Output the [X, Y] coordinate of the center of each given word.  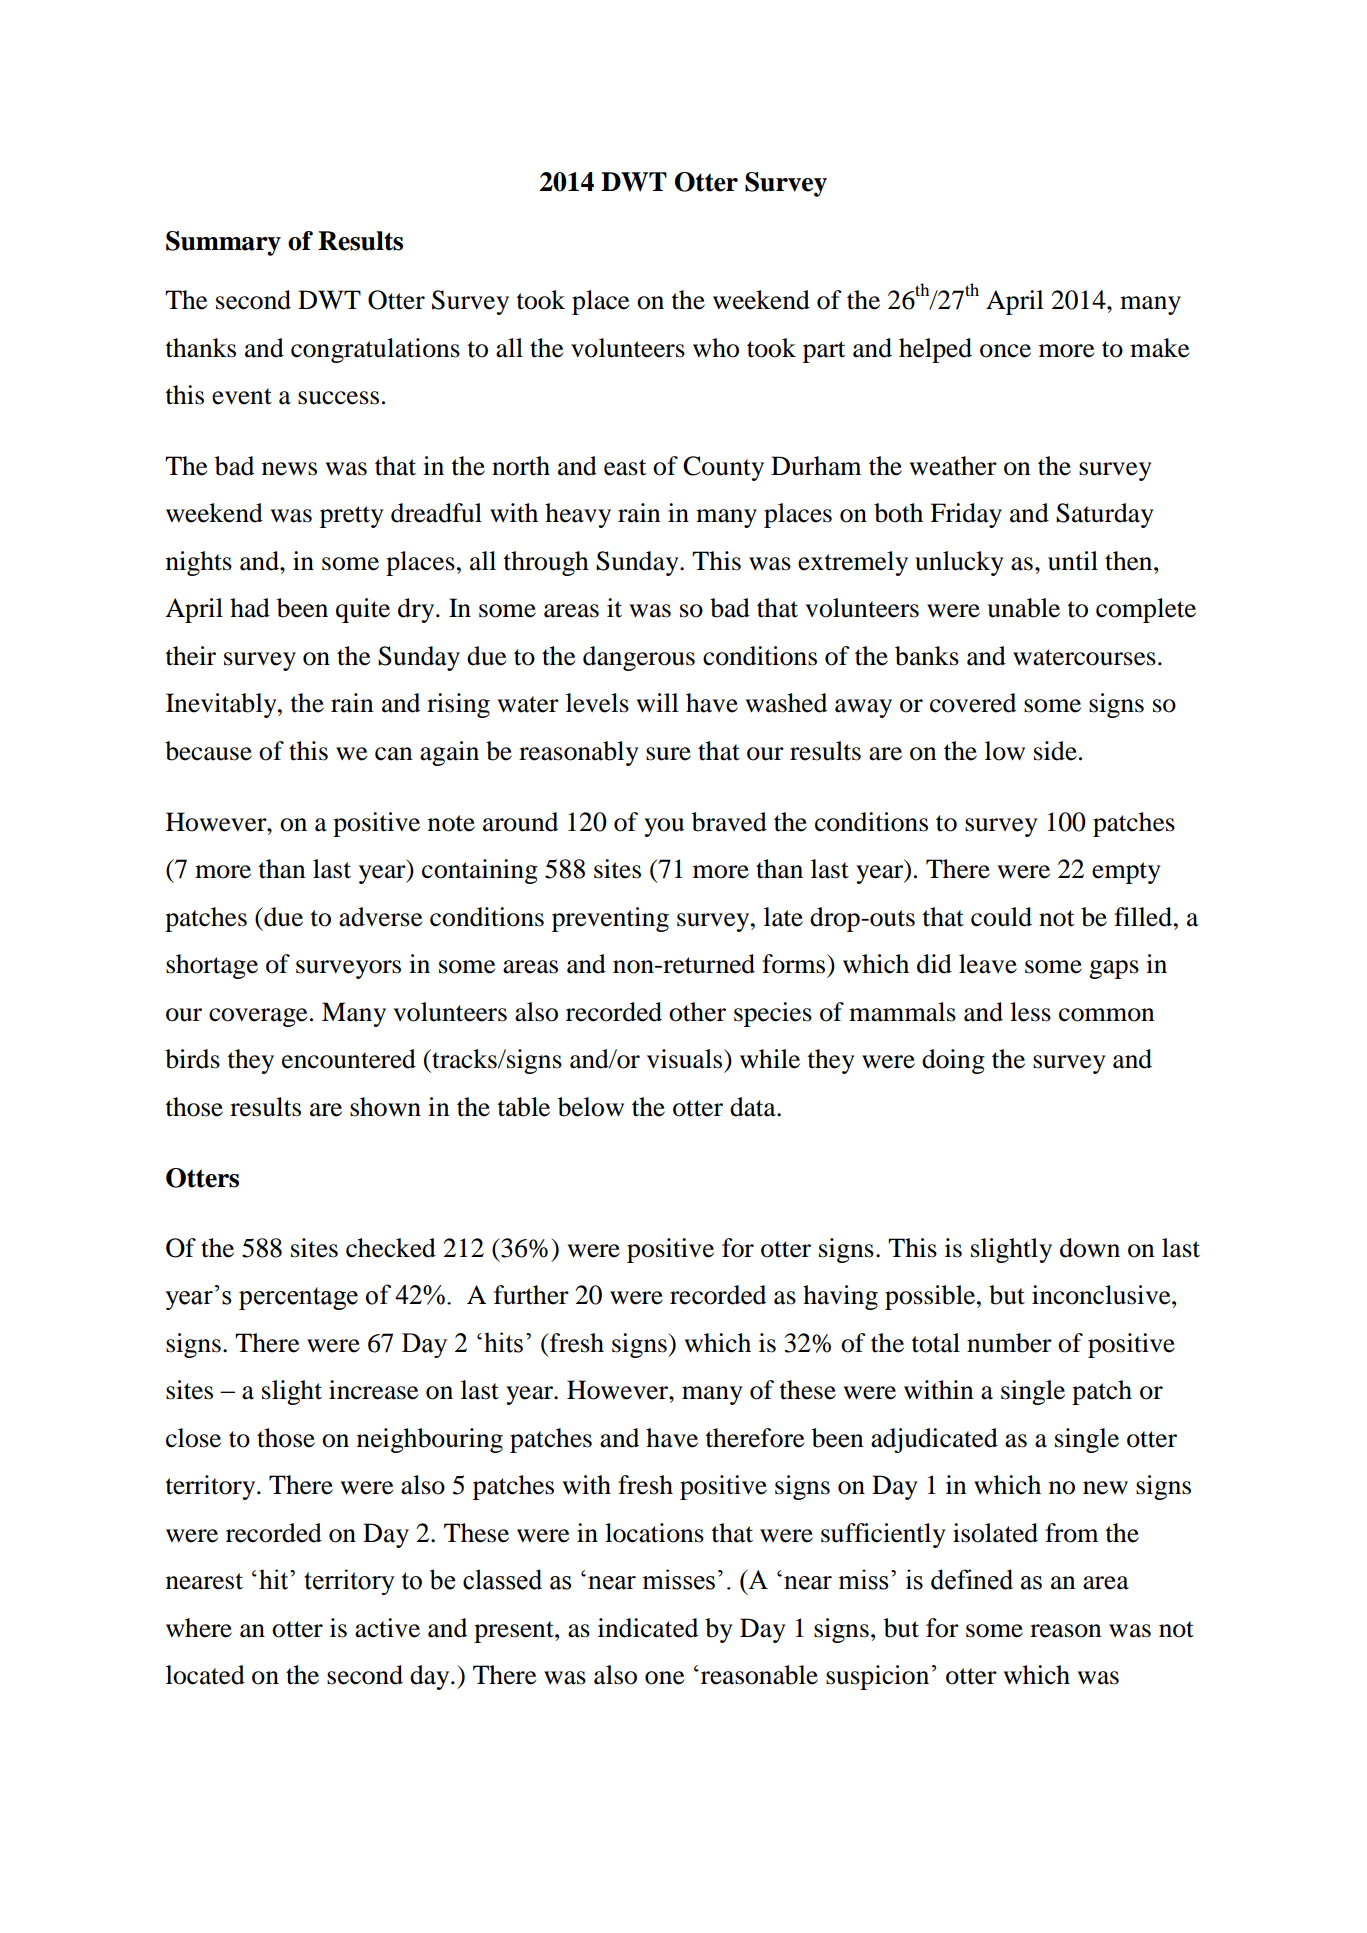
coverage [258, 1017]
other [697, 1012]
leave [988, 964]
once [1005, 351]
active [387, 1628]
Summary [223, 243]
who [716, 348]
